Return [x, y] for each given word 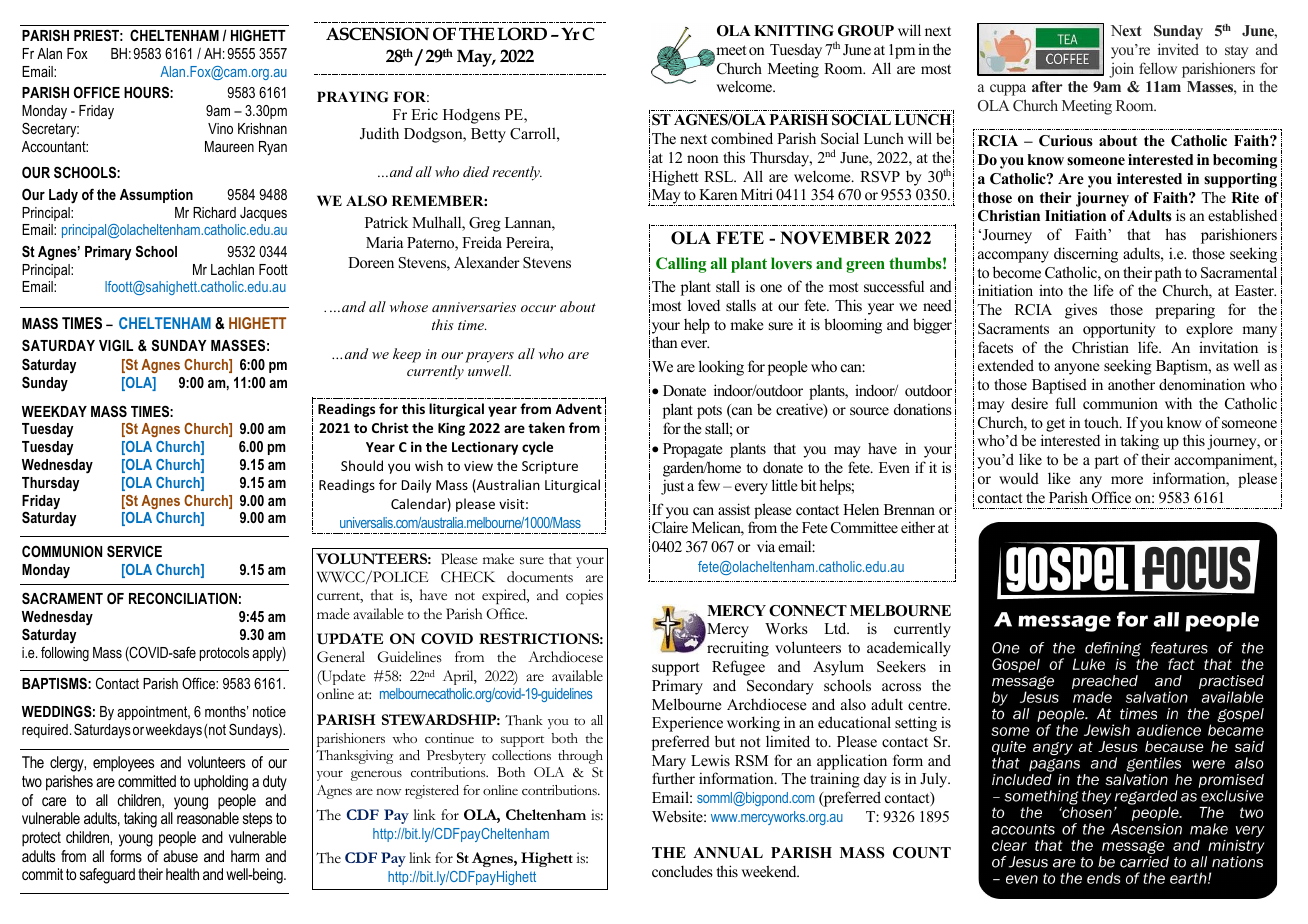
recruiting [738, 649]
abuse [180, 856]
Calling [681, 265]
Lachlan [232, 269]
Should [362, 465]
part [1107, 462]
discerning [1086, 255]
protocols [224, 654]
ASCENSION [377, 34]
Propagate [692, 450]
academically [909, 649]
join [1121, 70]
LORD [522, 34]
